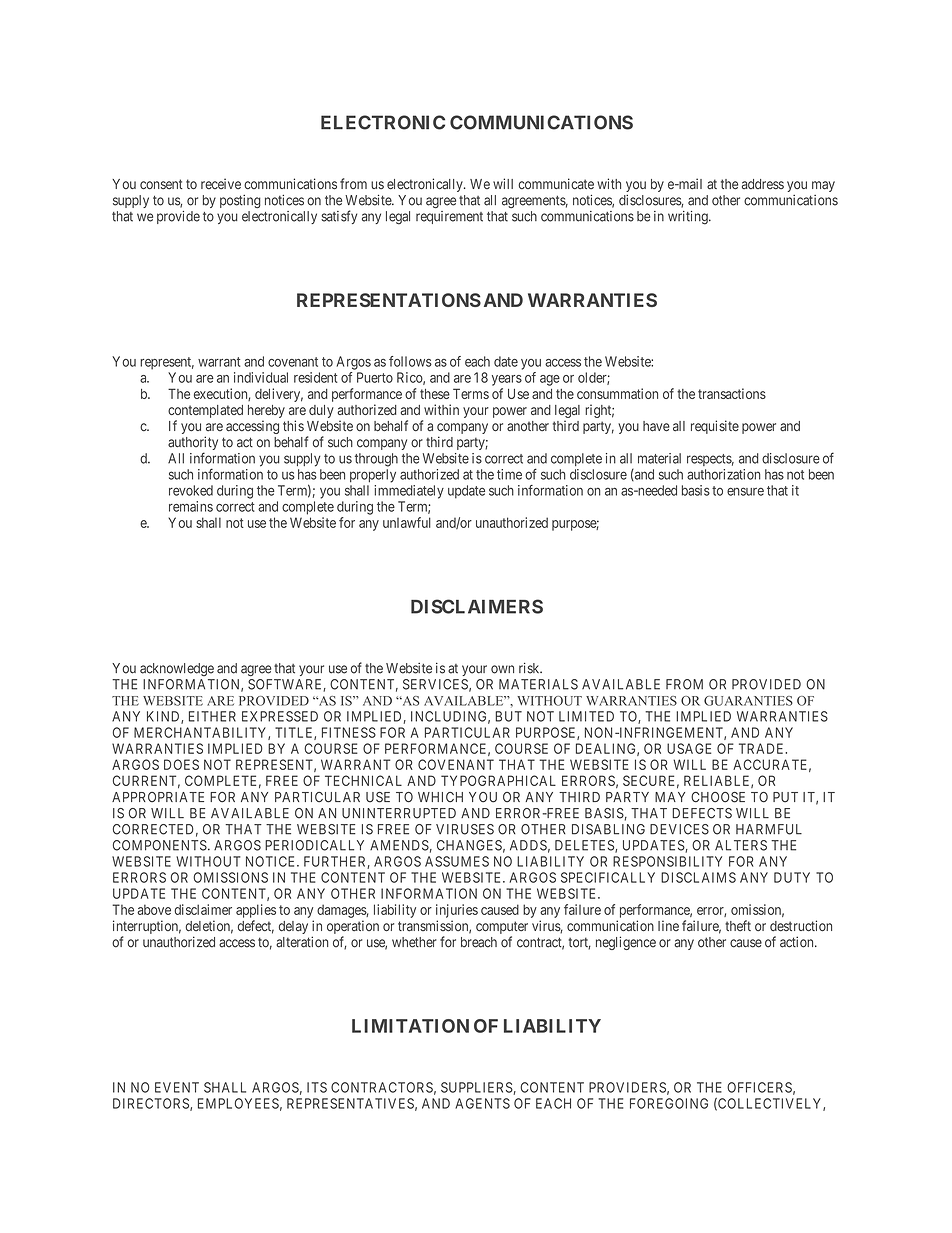 This screenshot has height=1233, width=952. I want to click on own, so click(502, 669).
